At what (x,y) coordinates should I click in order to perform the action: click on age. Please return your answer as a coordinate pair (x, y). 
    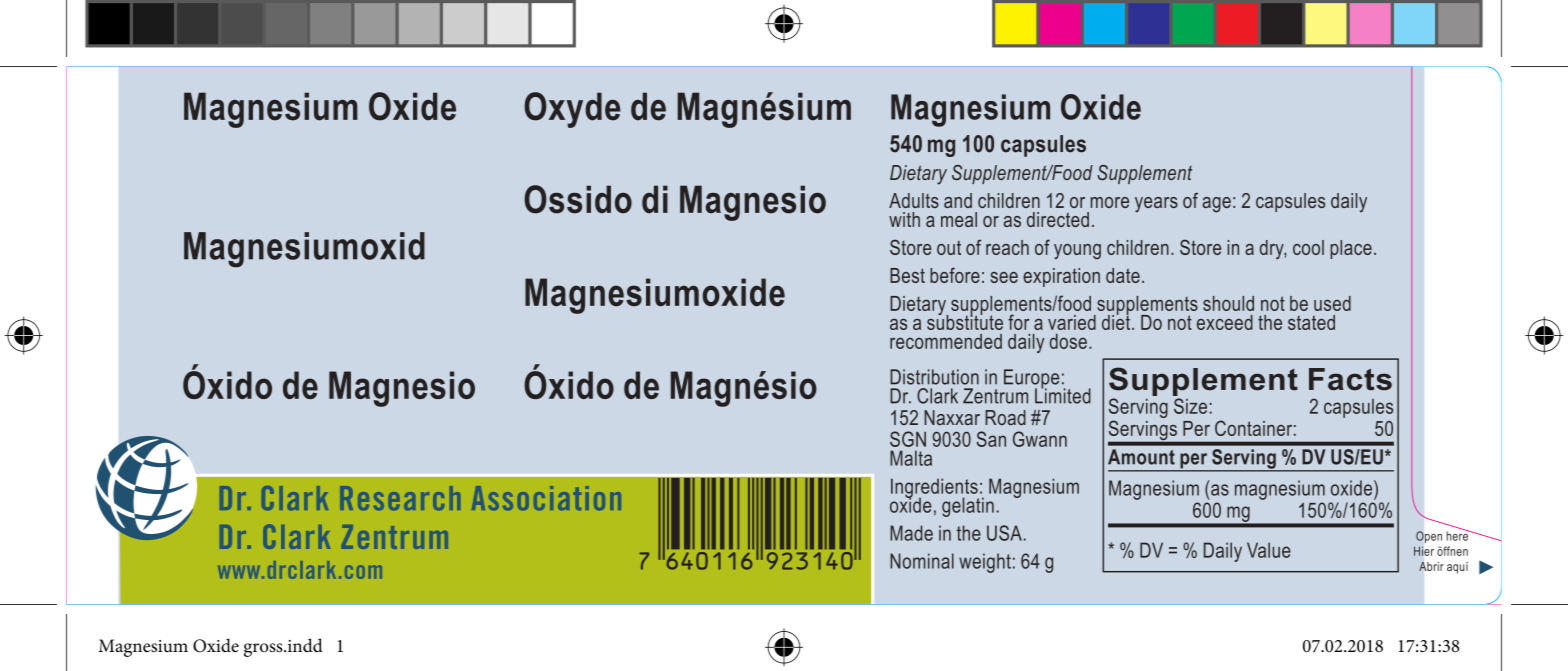
    Looking at the image, I should click on (1216, 205).
